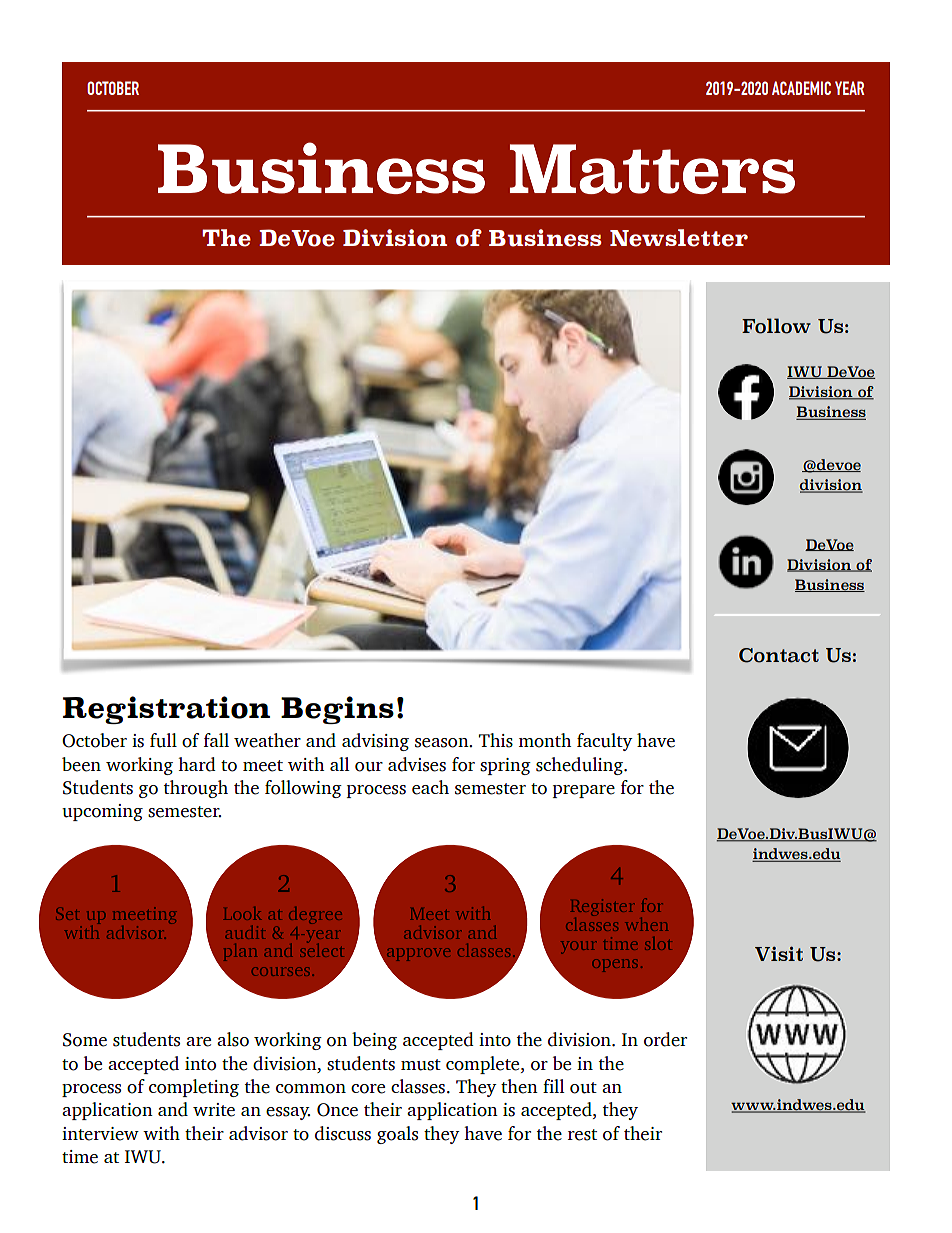  What do you see at coordinates (652, 169) in the screenshot?
I see `Matters` at bounding box center [652, 169].
